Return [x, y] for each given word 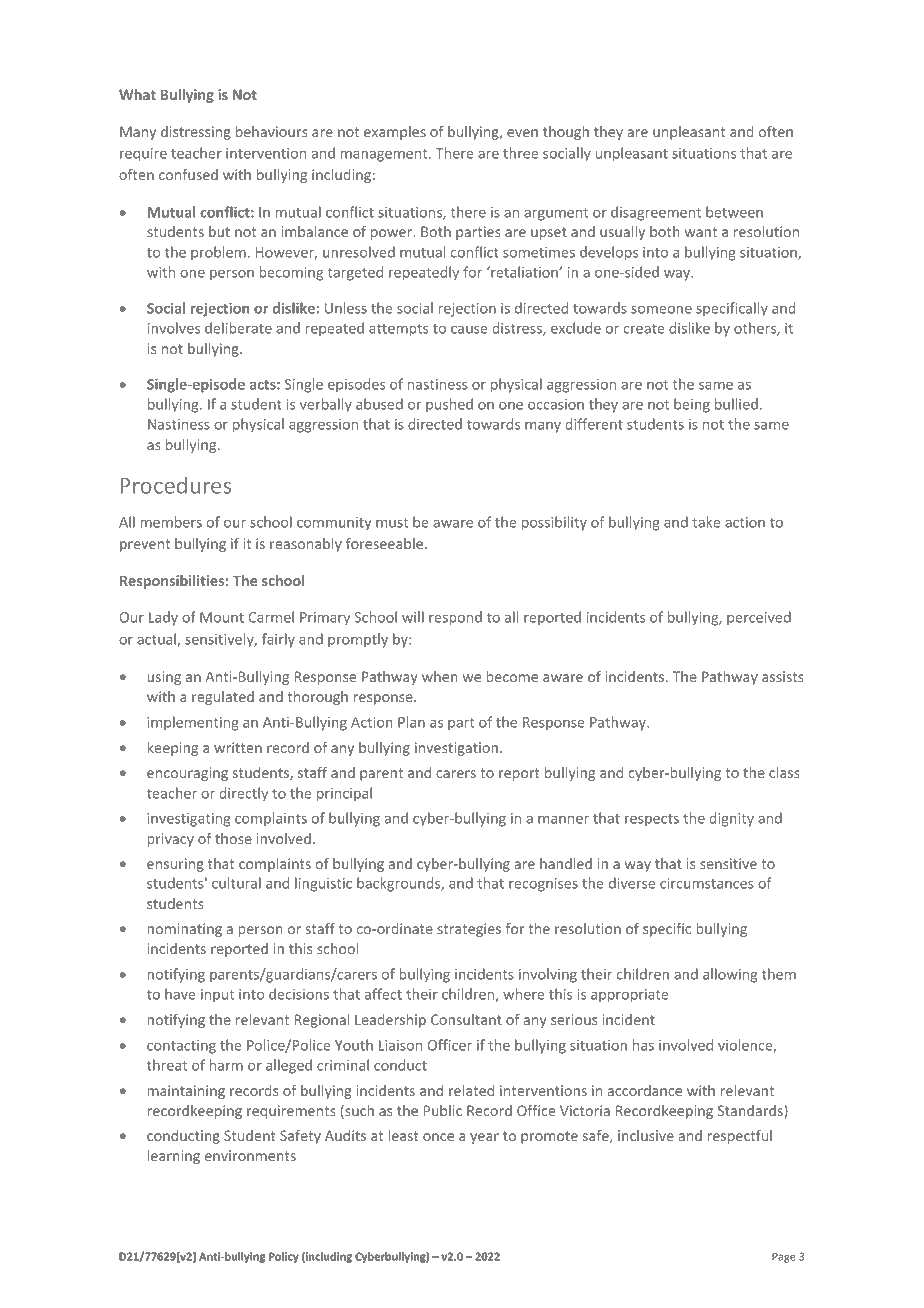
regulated [223, 698]
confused [188, 174]
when [440, 676]
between [734, 212]
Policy [284, 1257]
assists [783, 676]
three [520, 153]
